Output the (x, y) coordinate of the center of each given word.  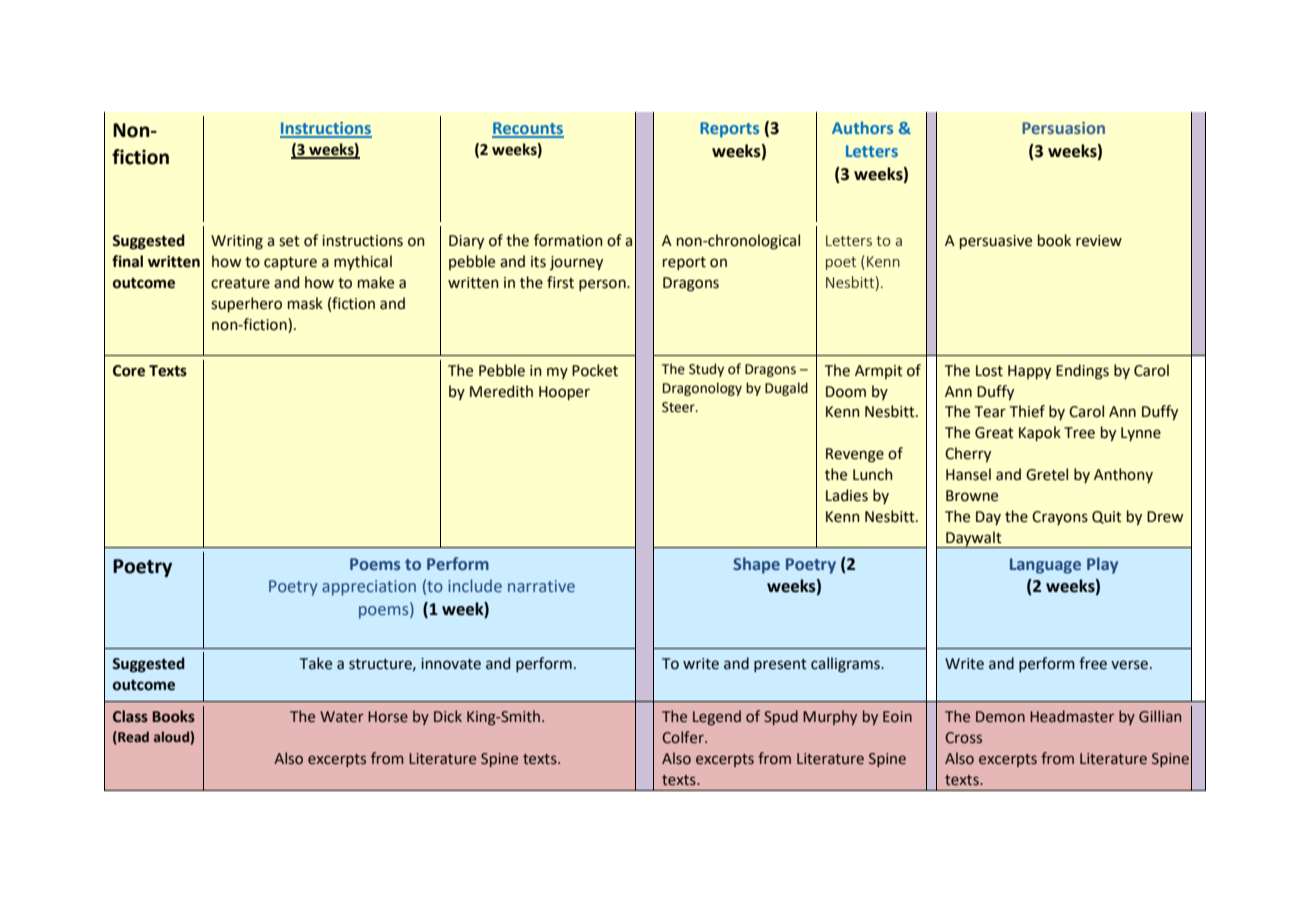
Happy (1029, 372)
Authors (862, 127)
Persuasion (1063, 128)
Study (706, 370)
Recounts (528, 129)
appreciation (369, 588)
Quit (1107, 517)
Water (342, 717)
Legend (717, 717)
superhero (246, 304)
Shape (756, 565)
